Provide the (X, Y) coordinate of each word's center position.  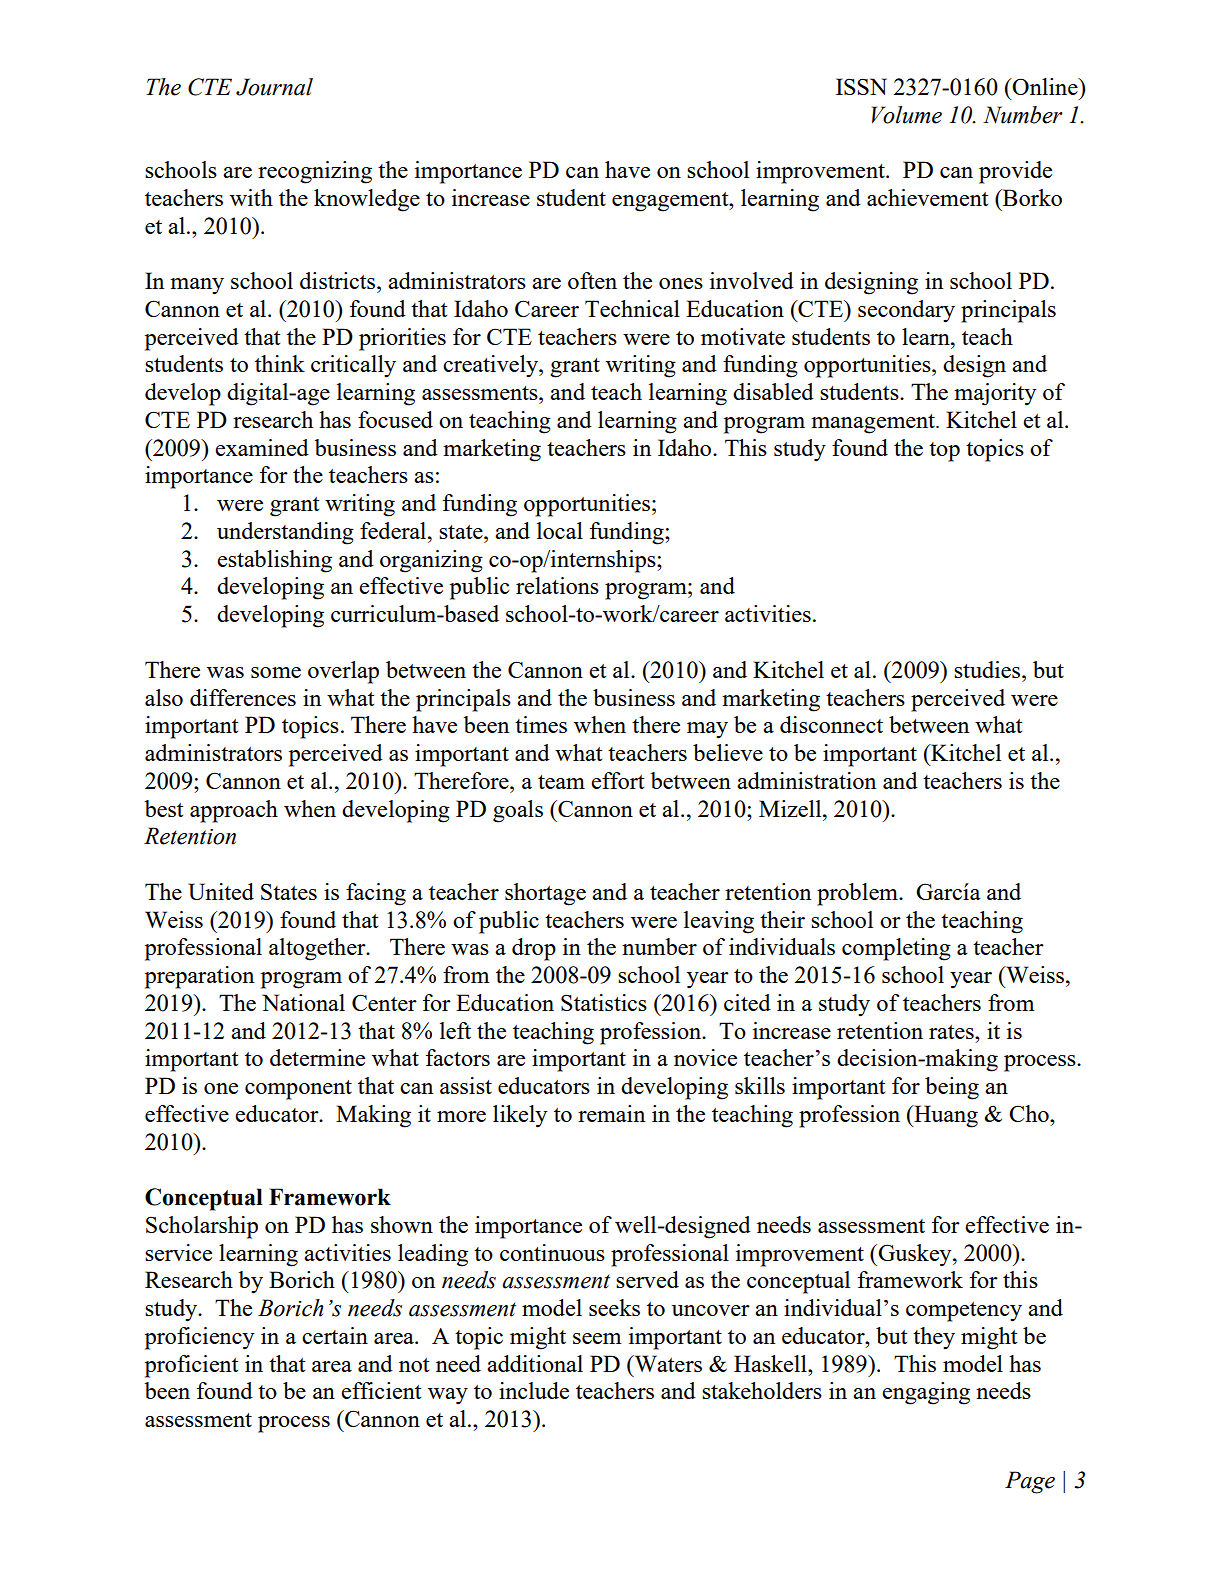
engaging (926, 1393)
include (534, 1390)
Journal (274, 87)
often (592, 280)
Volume (907, 115)
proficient (191, 1366)
